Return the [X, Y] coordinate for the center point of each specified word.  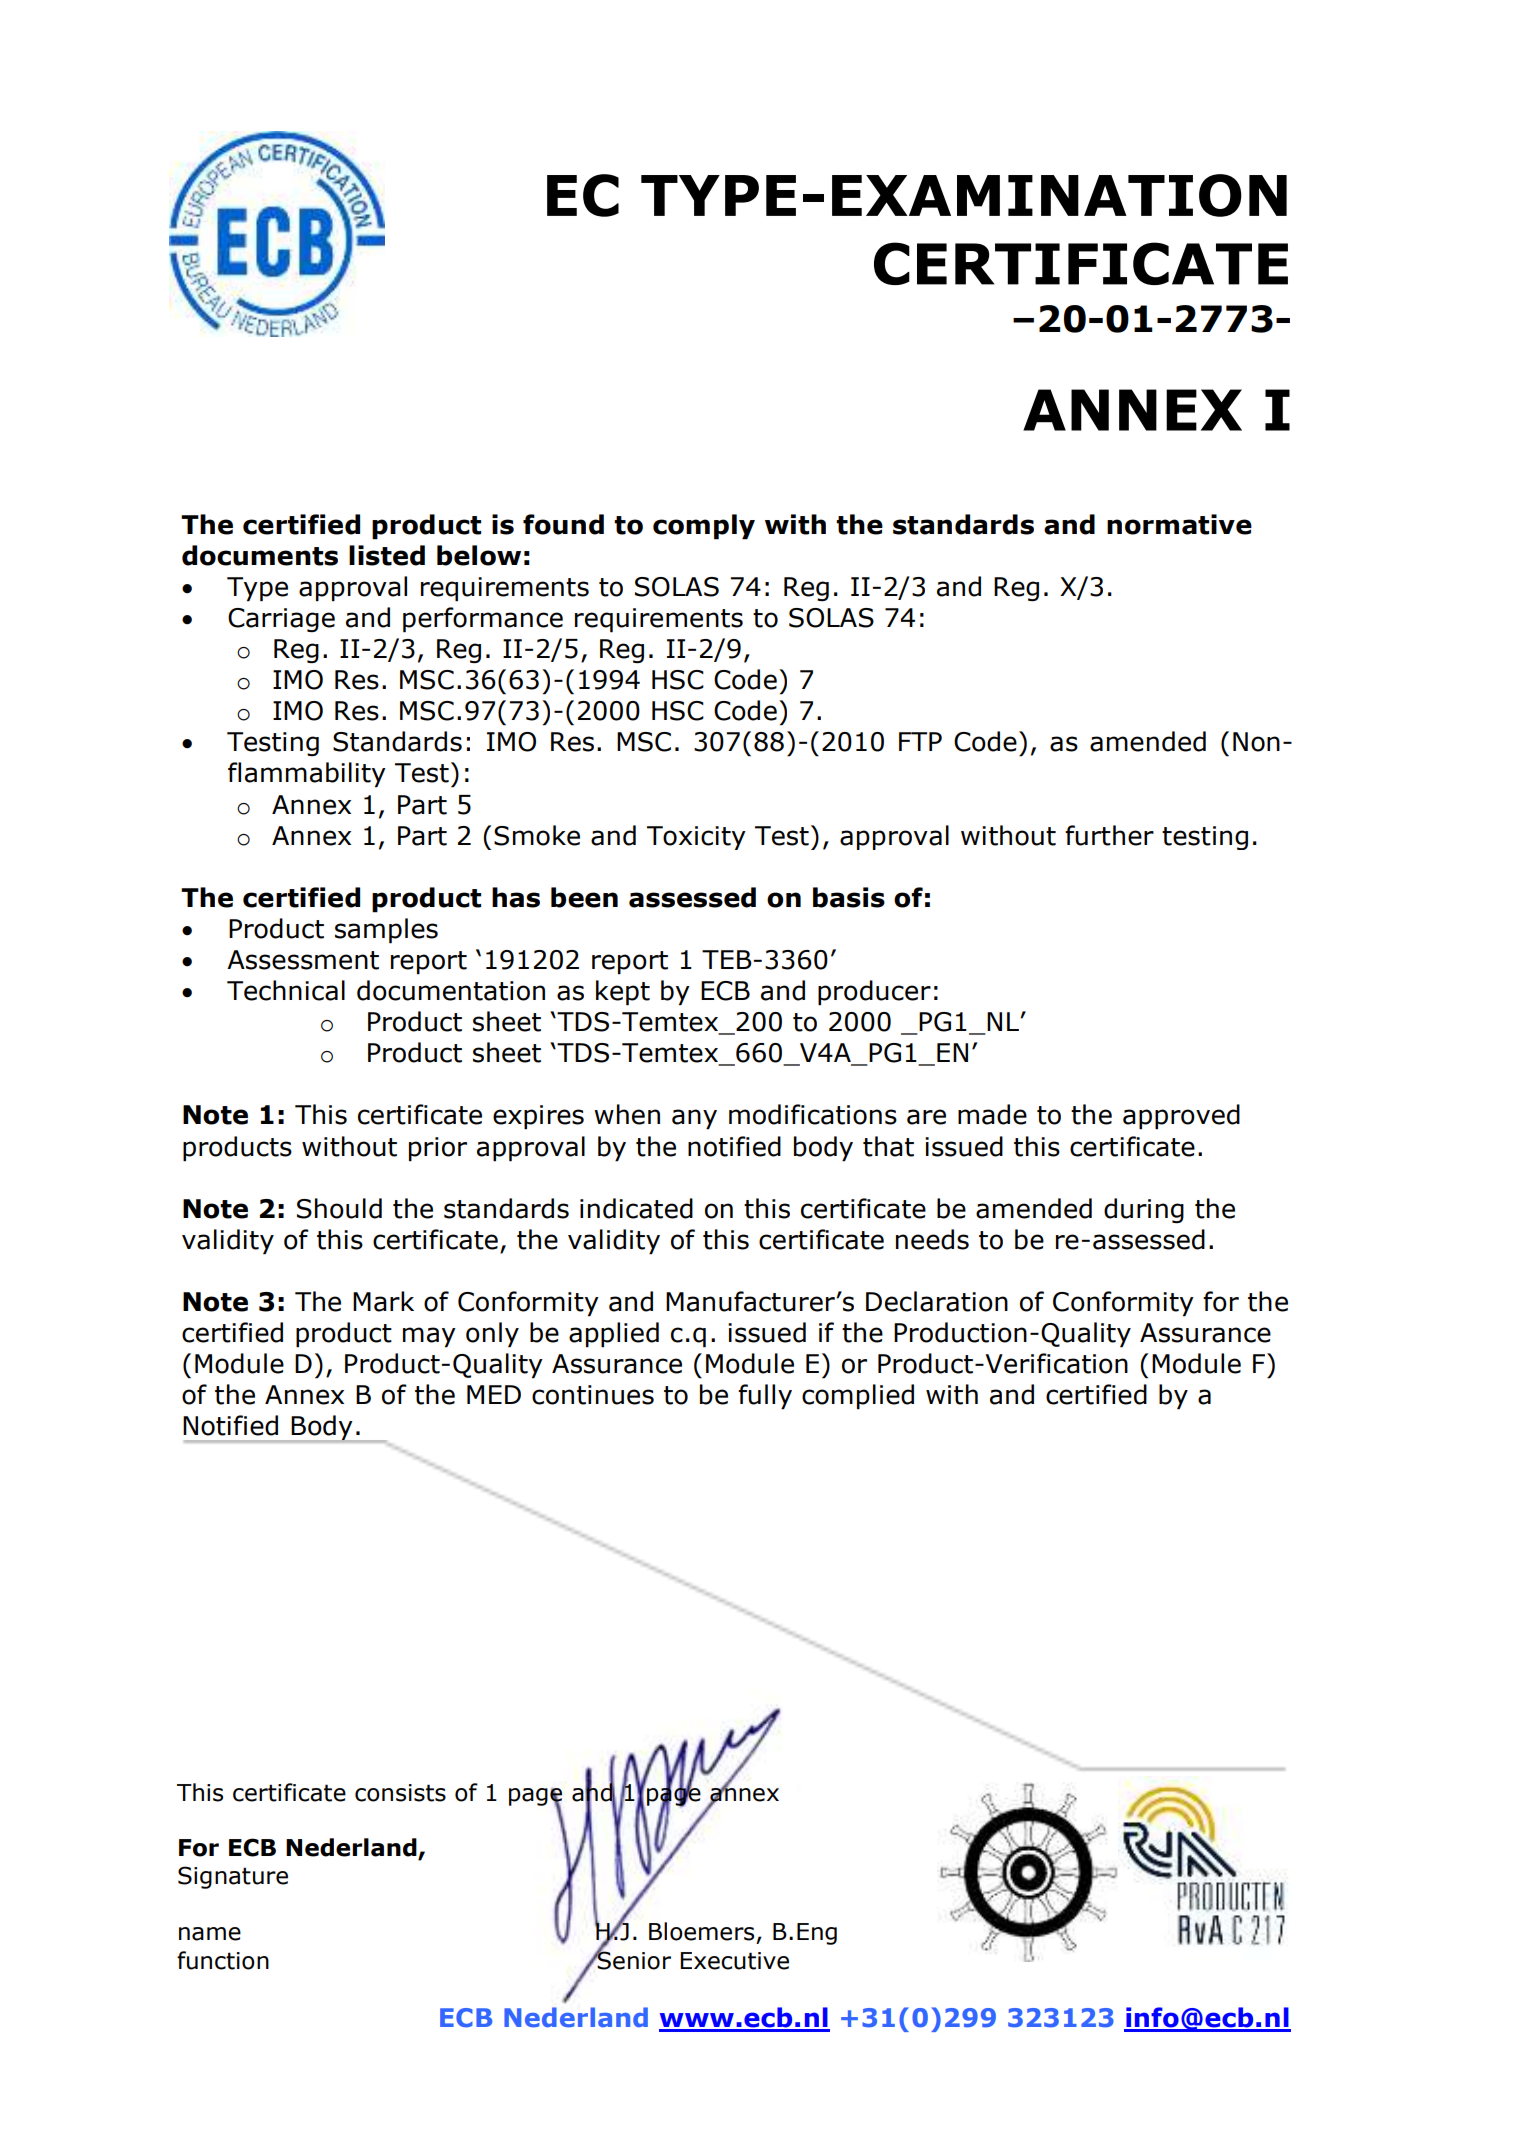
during [1144, 1210]
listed [387, 555]
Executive [734, 1961]
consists [400, 1793]
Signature [233, 1877]
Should [339, 1208]
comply [704, 527]
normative [1179, 524]
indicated [636, 1208]
